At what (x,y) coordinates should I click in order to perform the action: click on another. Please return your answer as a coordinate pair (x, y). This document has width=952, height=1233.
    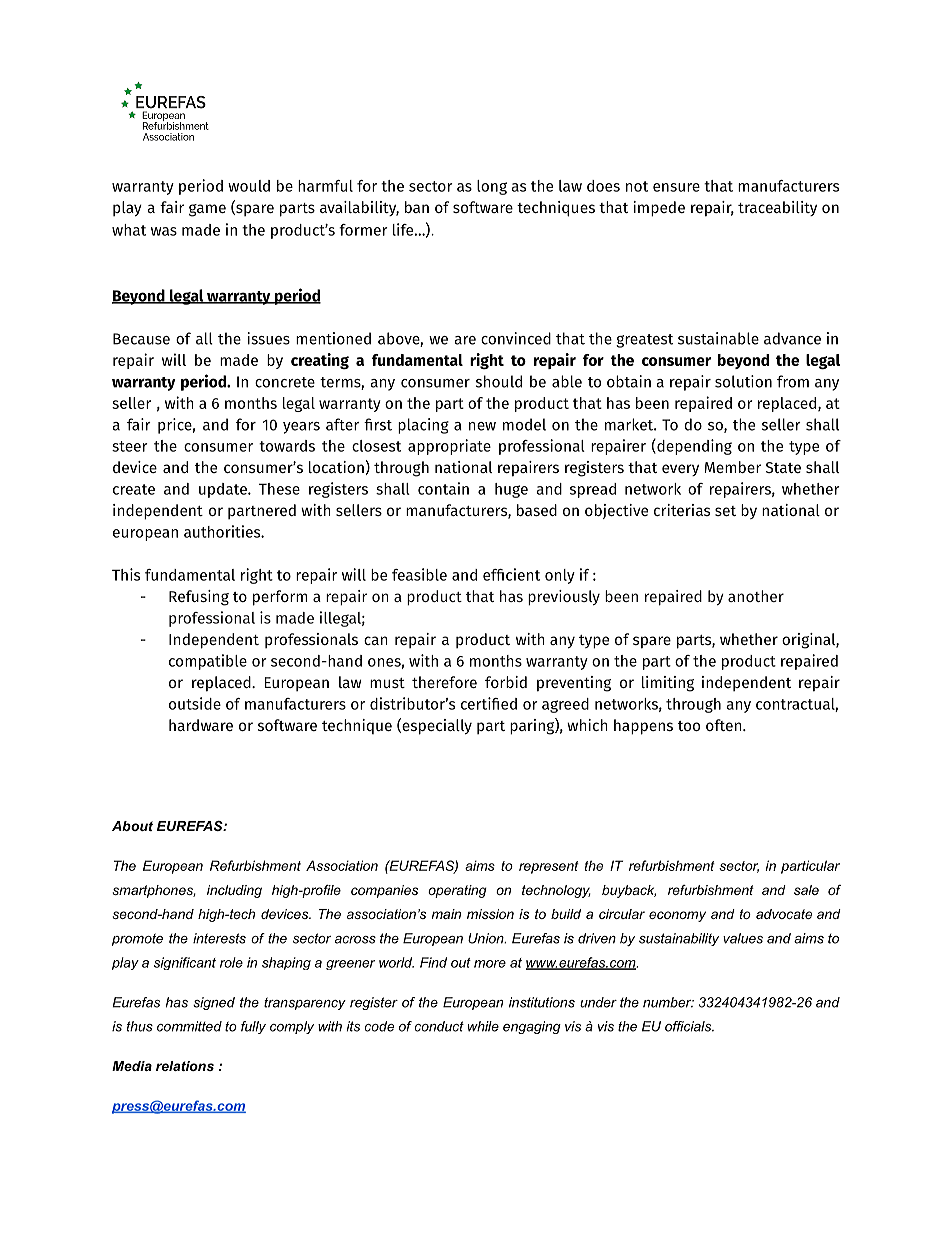
    Looking at the image, I should click on (756, 596).
